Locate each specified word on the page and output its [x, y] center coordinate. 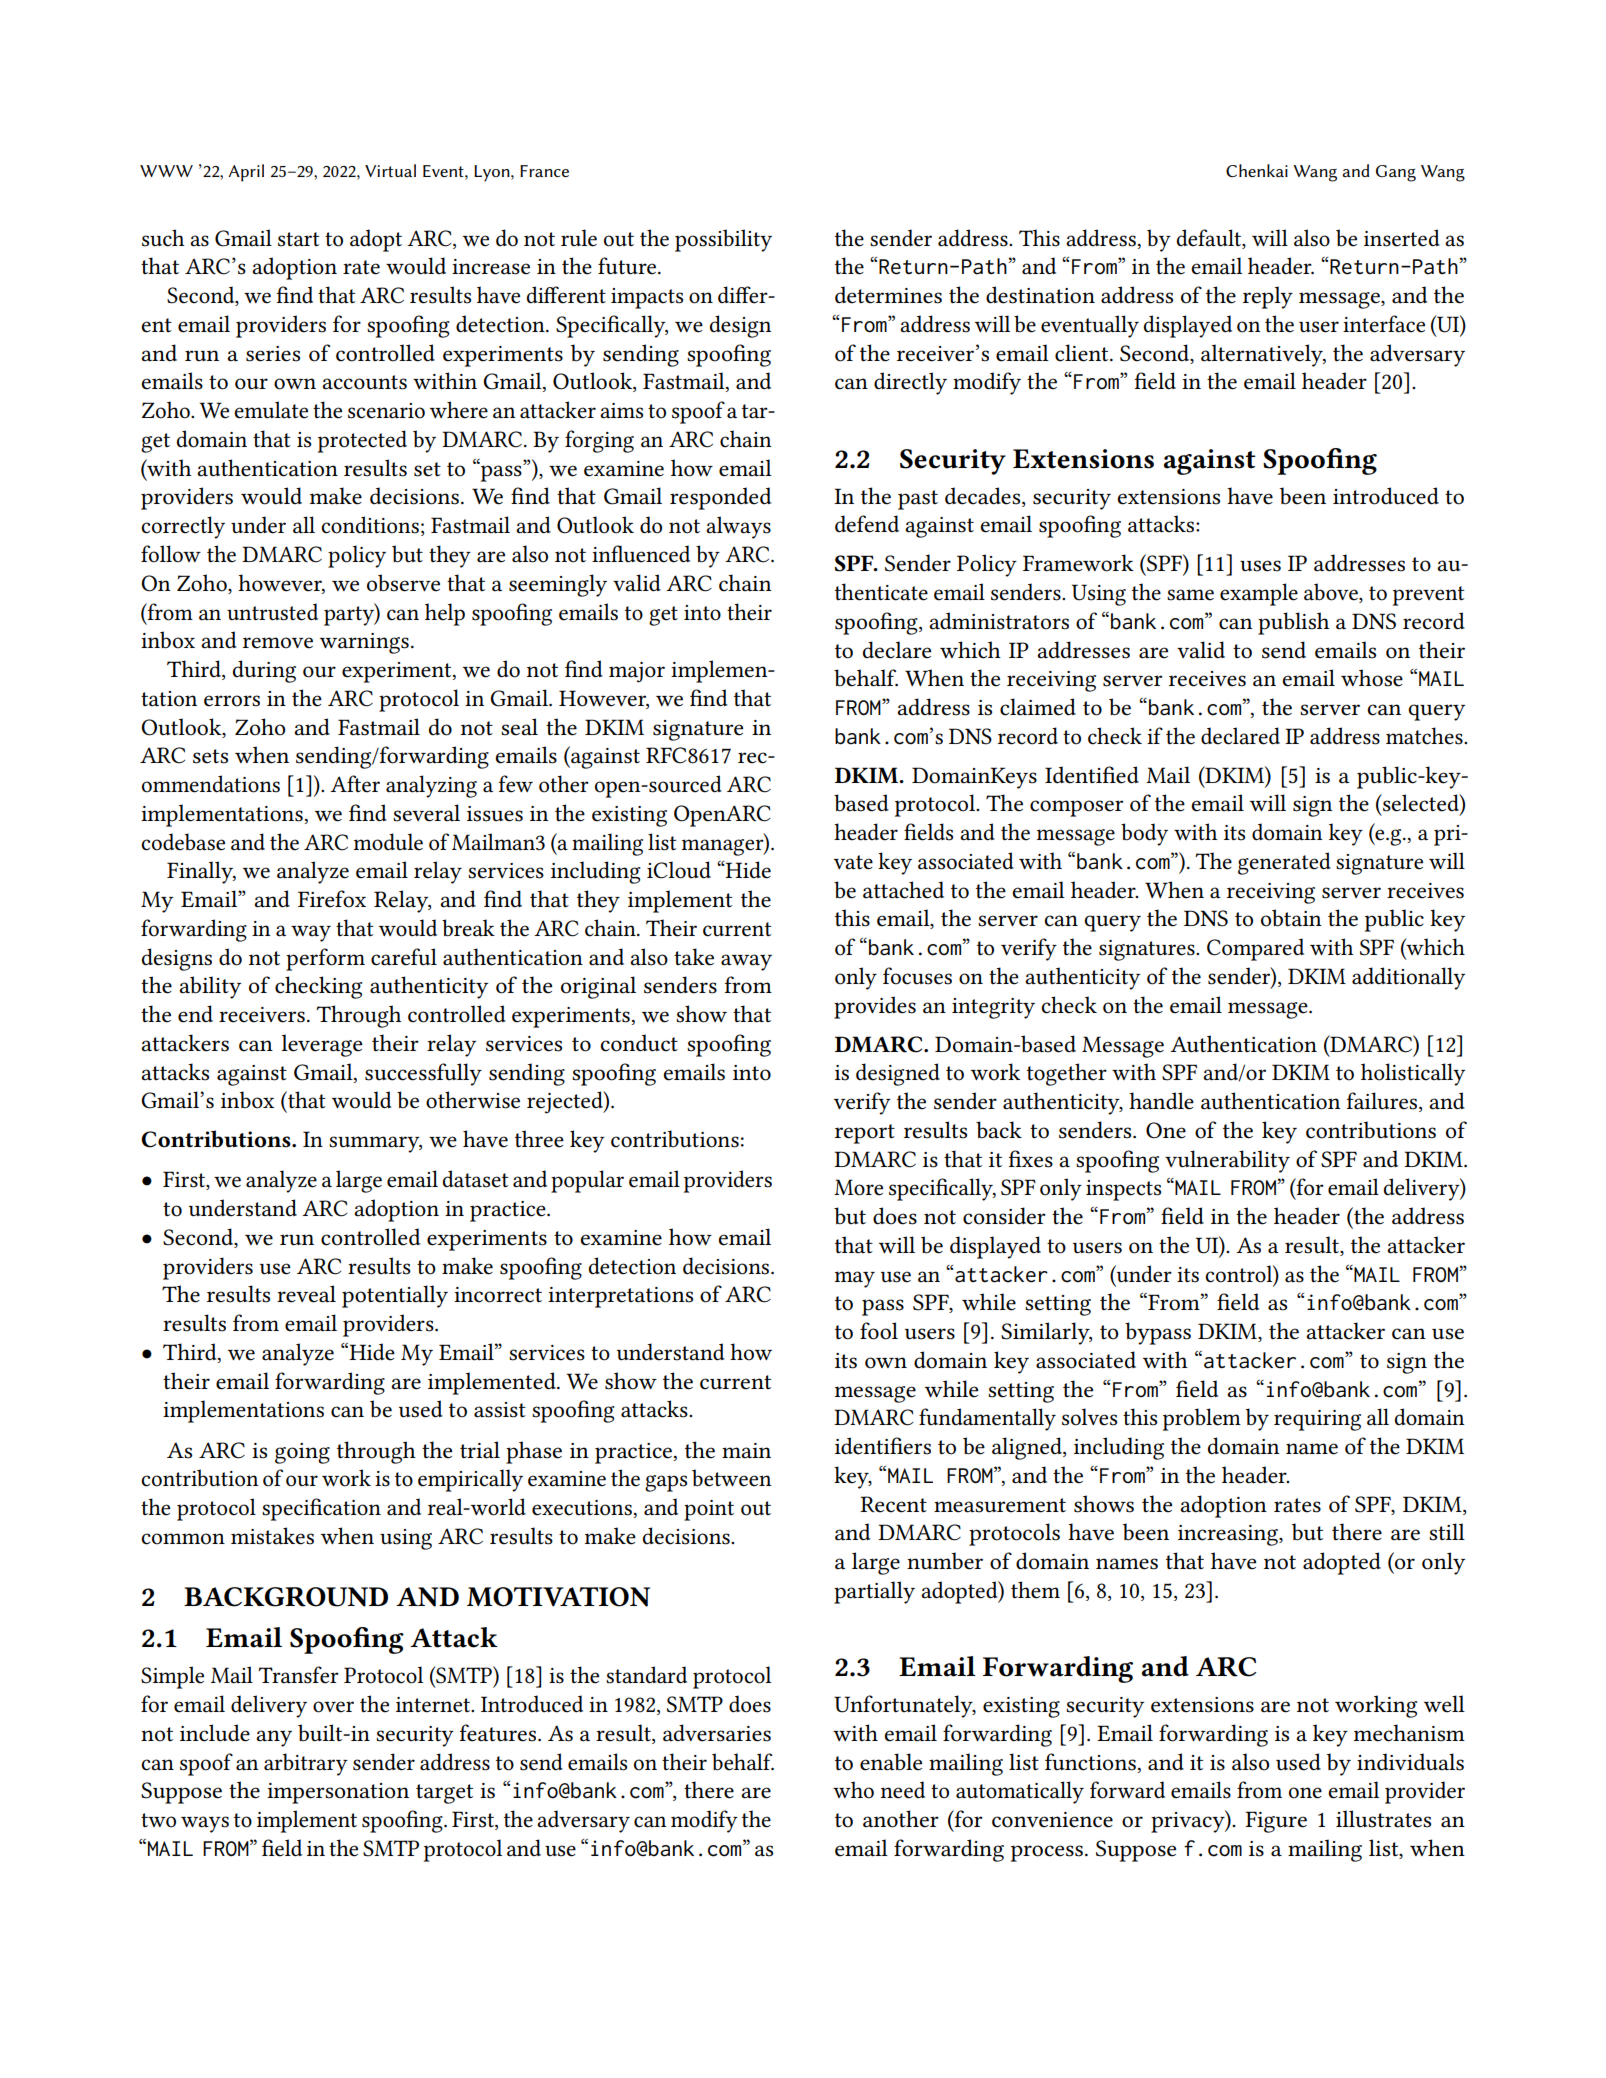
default [1210, 238]
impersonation [338, 1793]
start [298, 239]
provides [875, 1007]
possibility [723, 240]
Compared [1255, 949]
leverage [321, 1045]
